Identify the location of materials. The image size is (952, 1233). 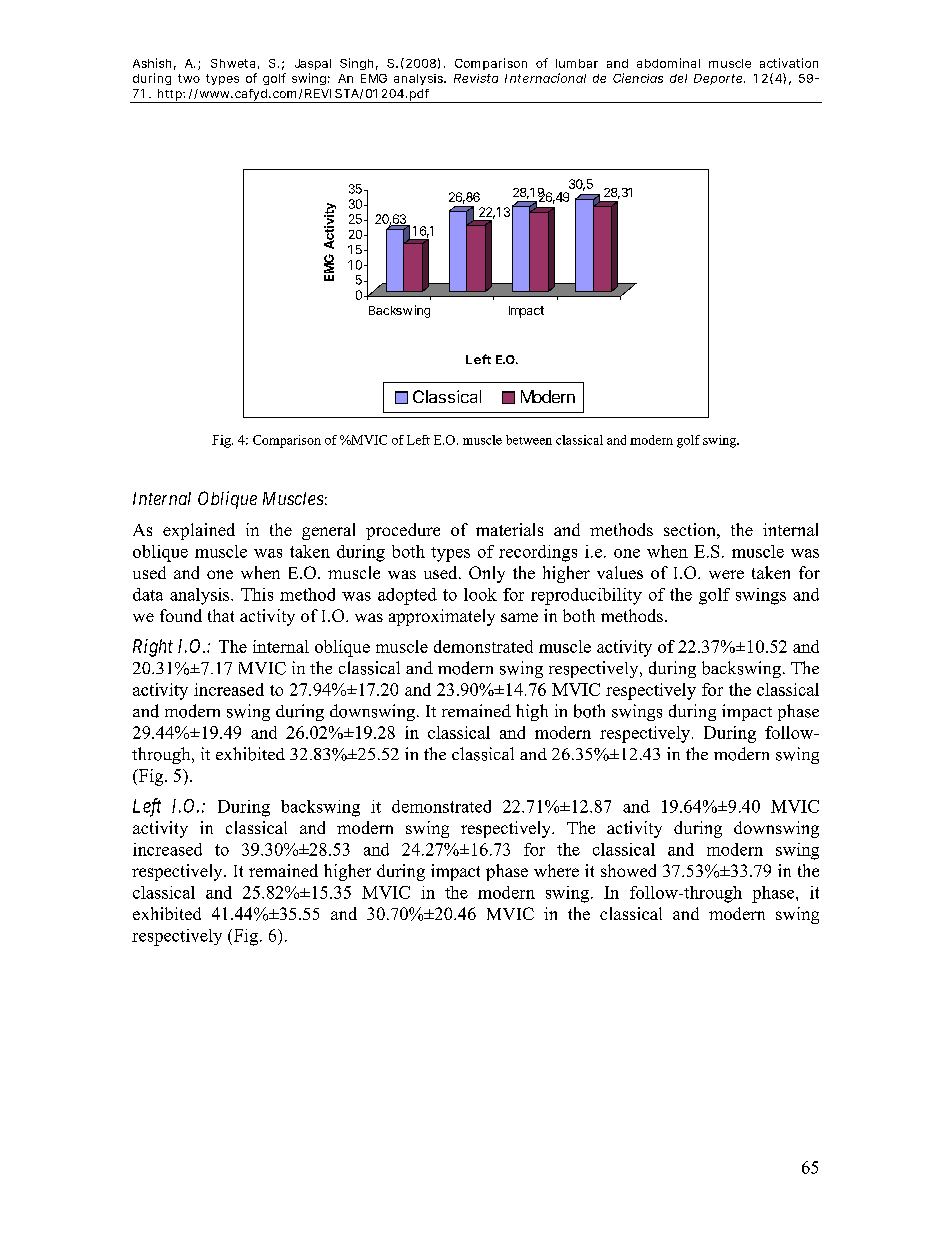
(509, 529).
